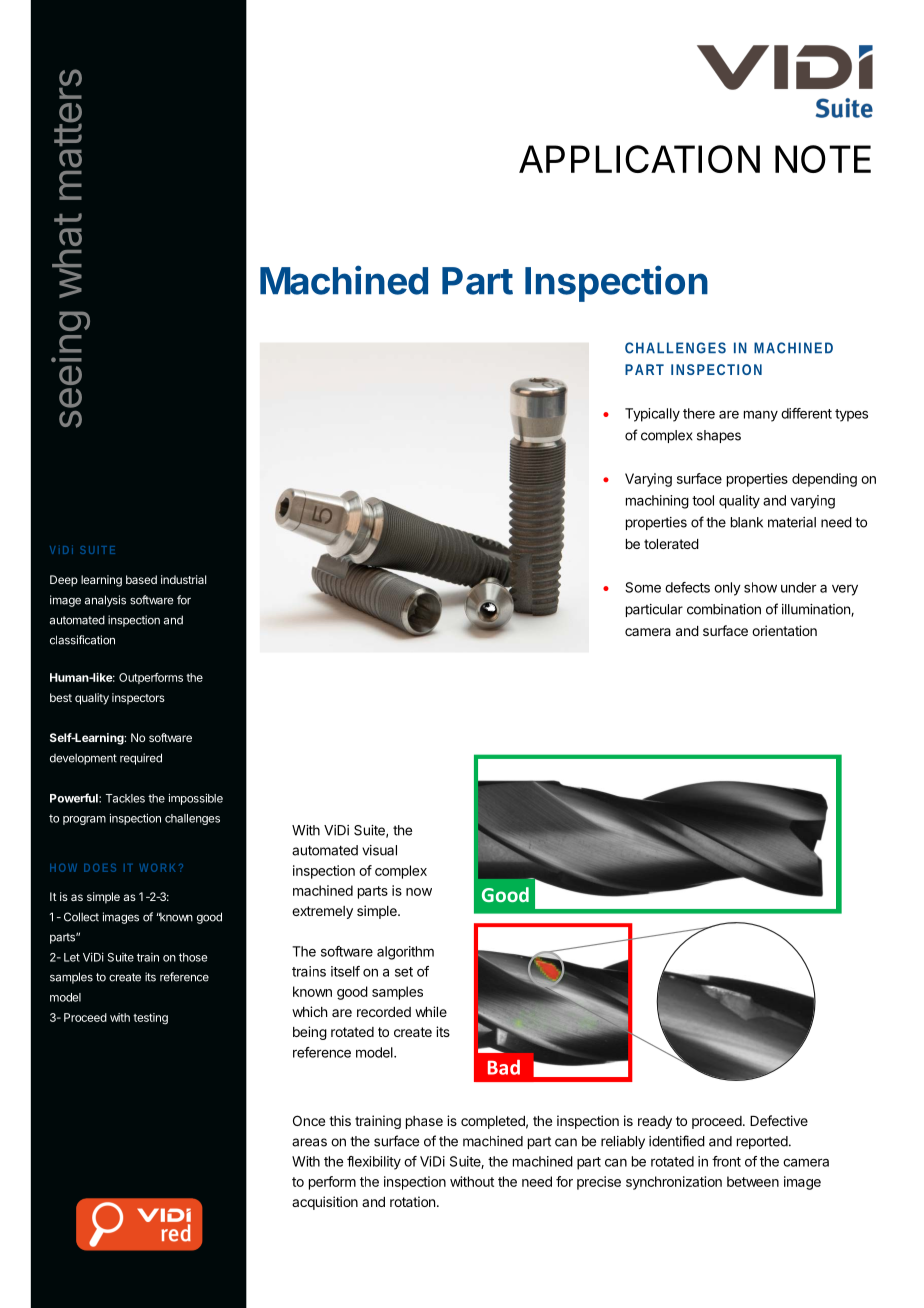 This screenshot has height=1308, width=924. What do you see at coordinates (412, 1201) in the screenshot?
I see `rotation` at bounding box center [412, 1201].
